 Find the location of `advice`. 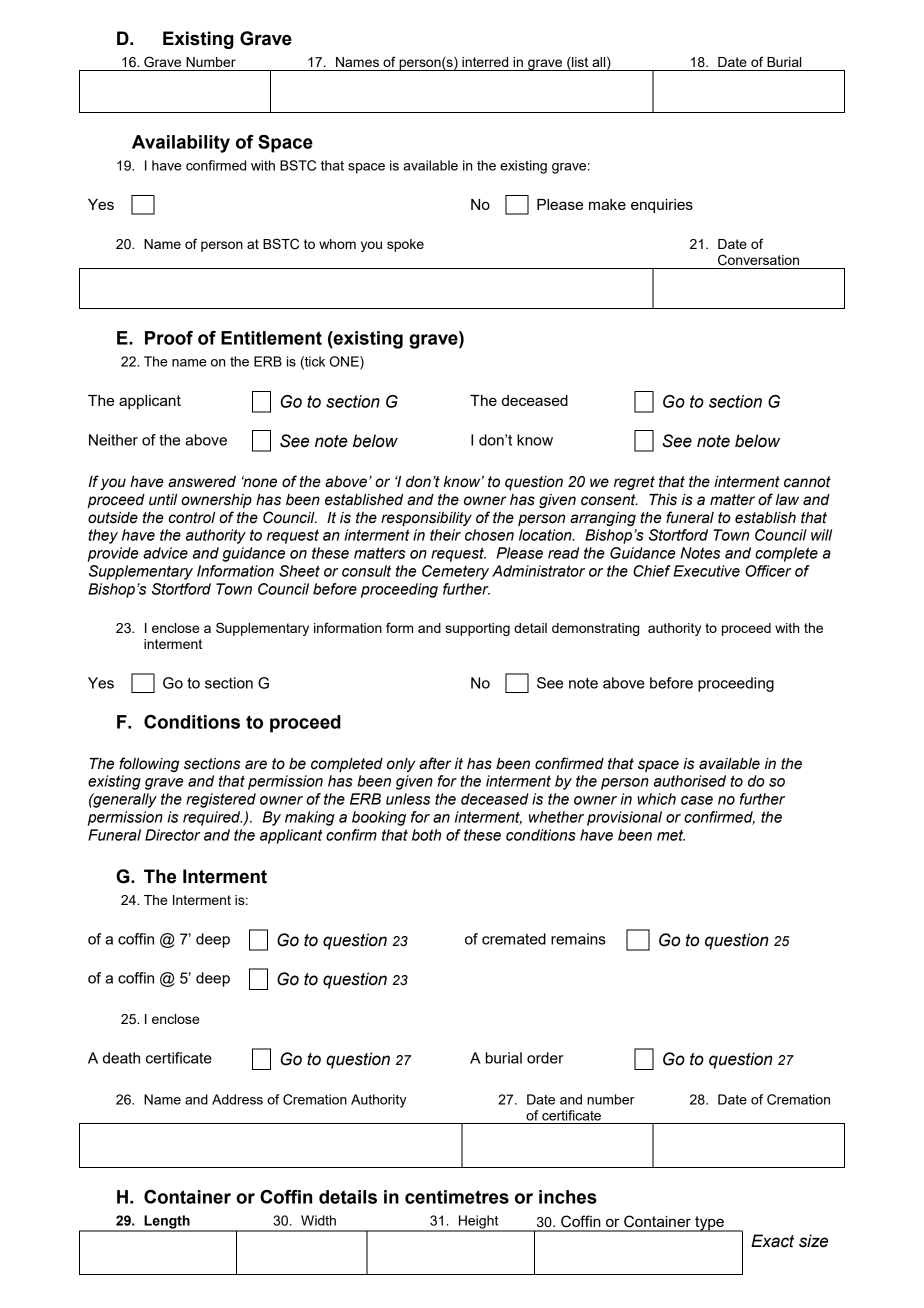

advice is located at coordinates (165, 553).
